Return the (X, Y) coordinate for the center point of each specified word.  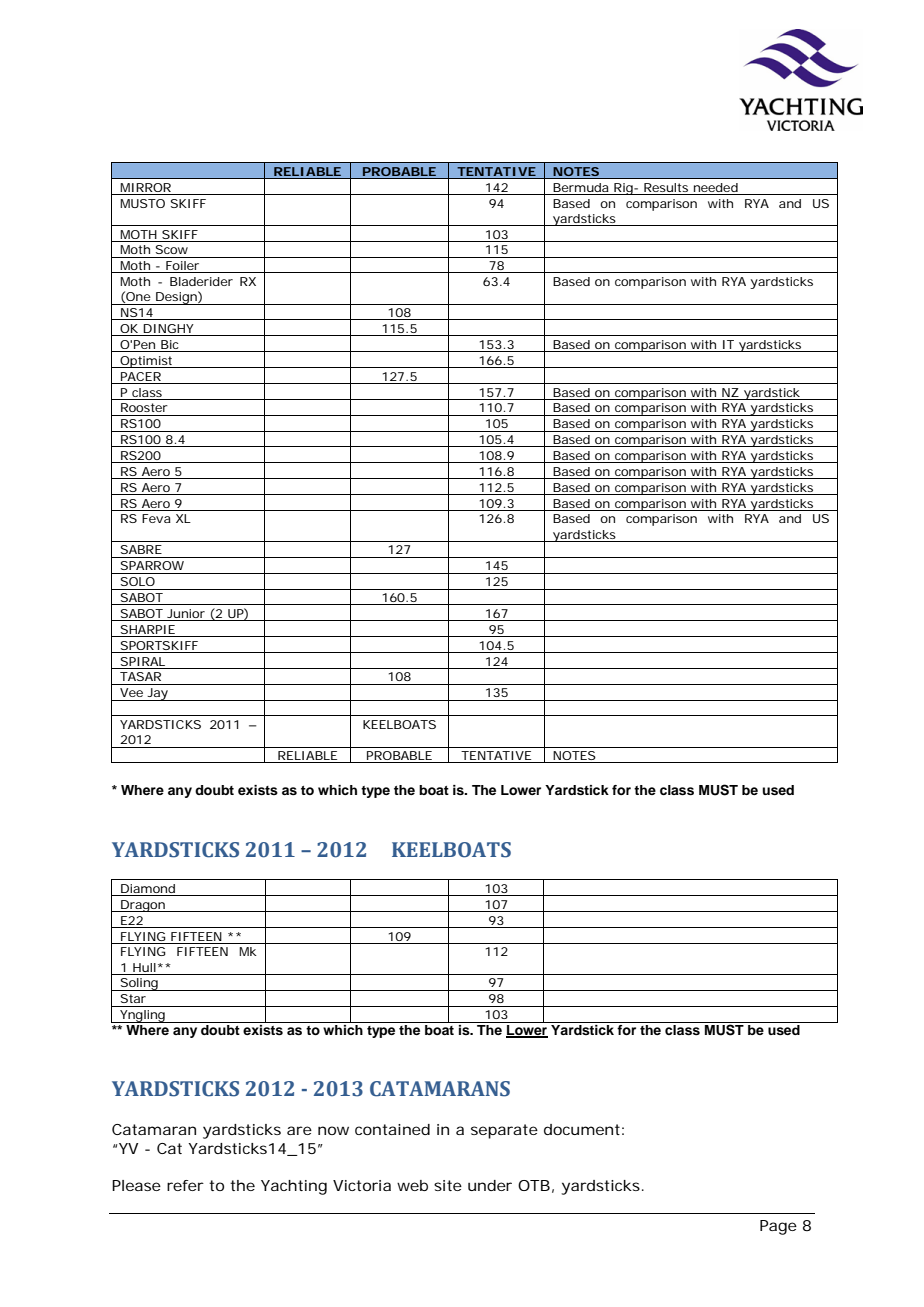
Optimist (146, 362)
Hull (144, 967)
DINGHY (168, 330)
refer (185, 1185)
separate (504, 1131)
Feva (156, 518)
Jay (157, 694)
